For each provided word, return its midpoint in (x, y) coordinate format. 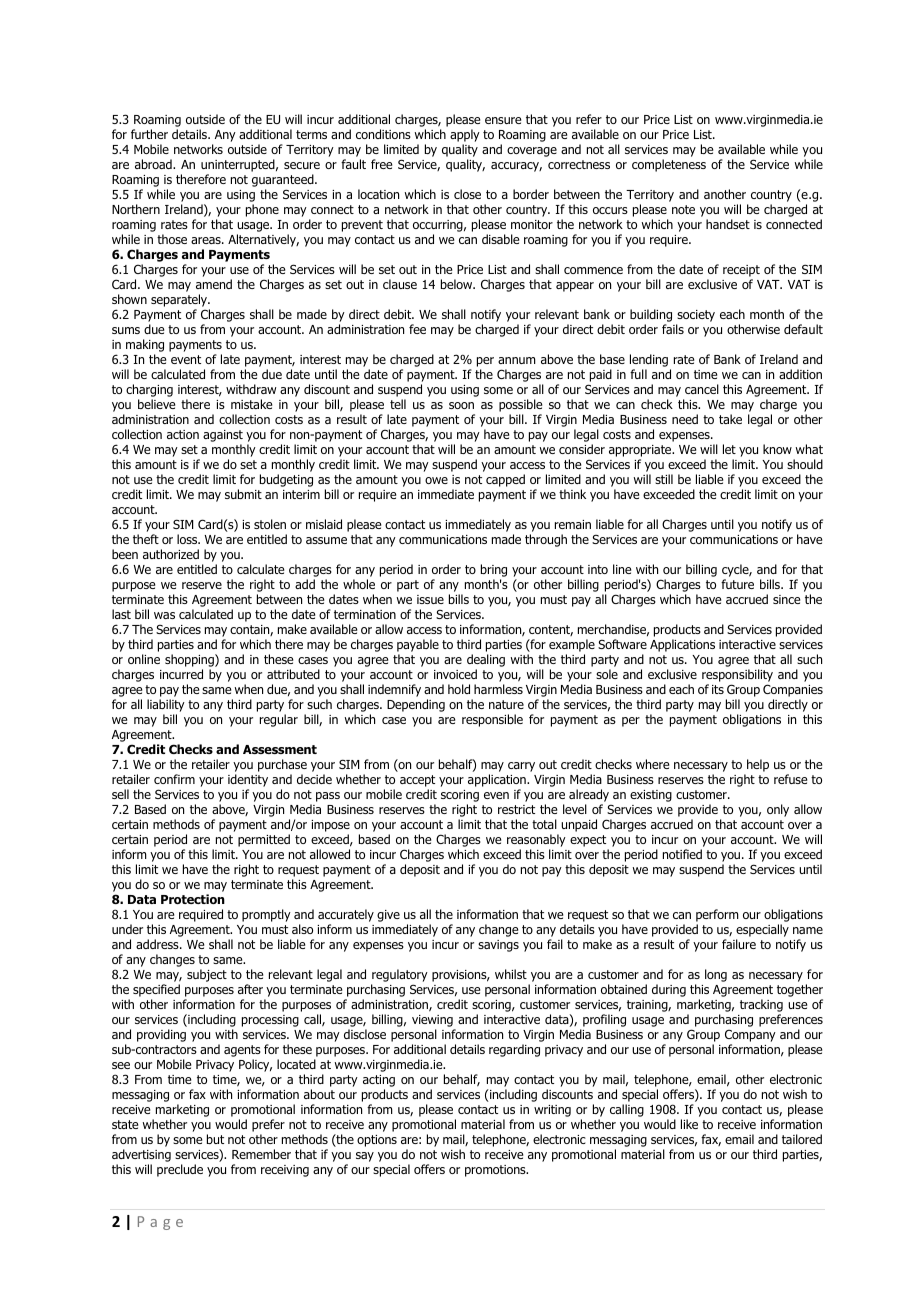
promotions (496, 1171)
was (164, 615)
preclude (180, 1170)
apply (465, 135)
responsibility (737, 675)
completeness (669, 165)
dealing (486, 660)
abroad (154, 164)
